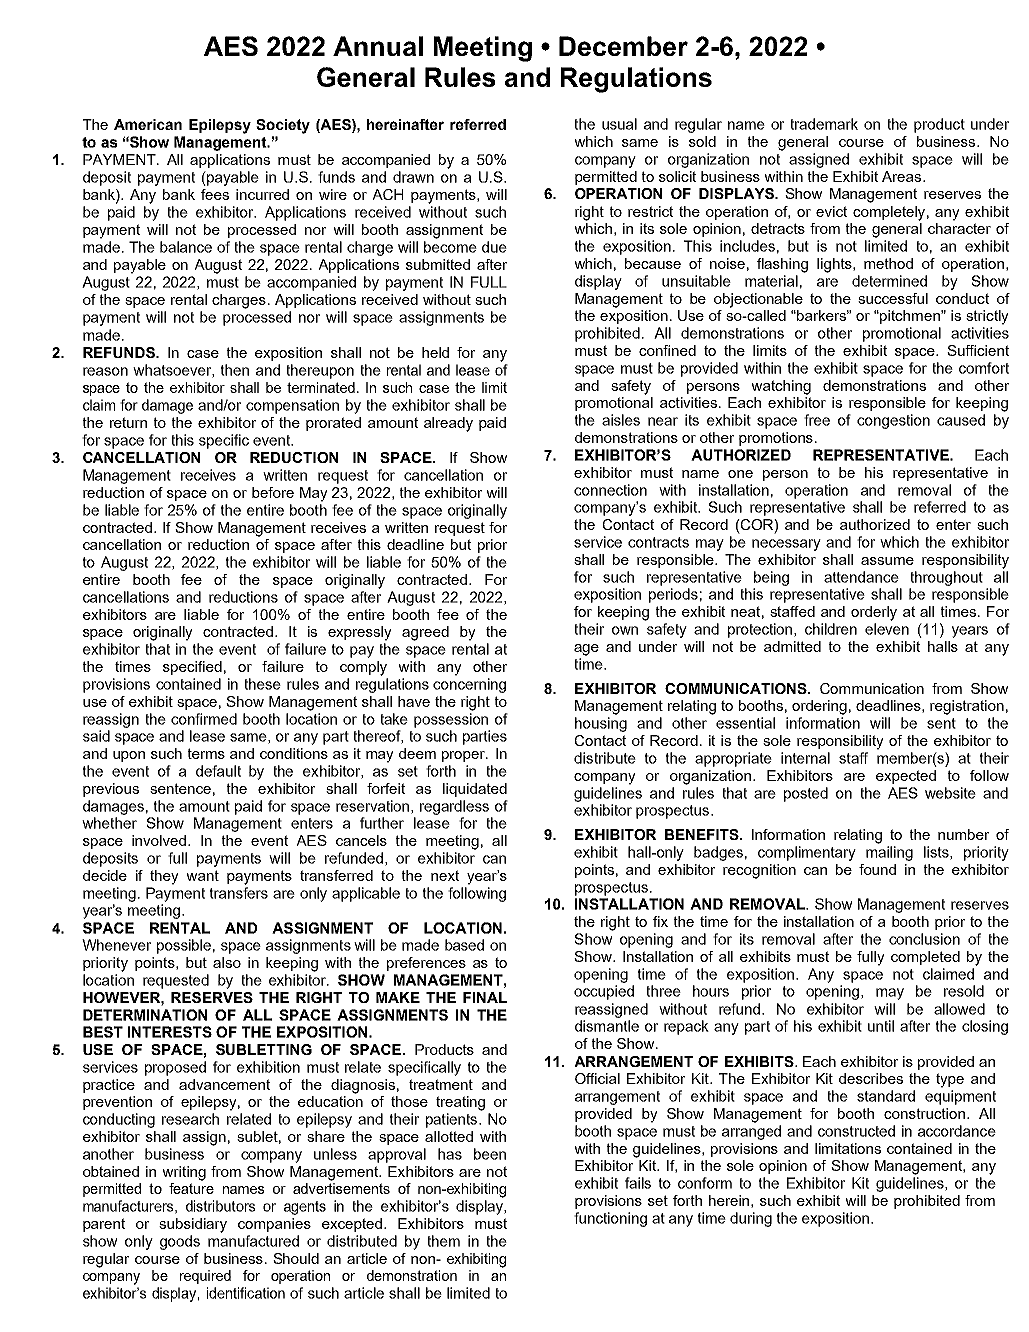 The width and height of the screenshot is (1029, 1332). What do you see at coordinates (619, 124) in the screenshot?
I see `usual` at bounding box center [619, 124].
